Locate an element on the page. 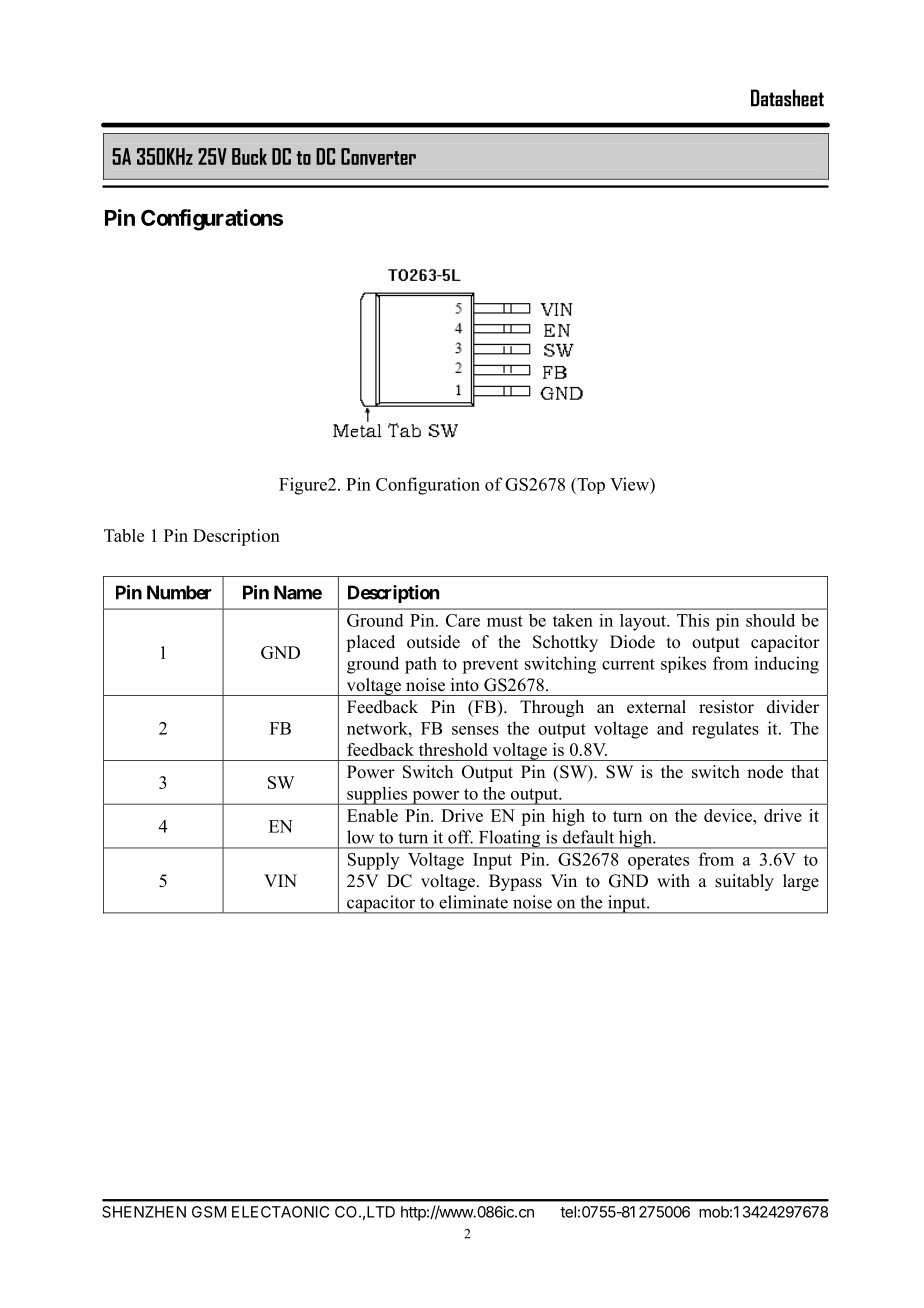  Buck is located at coordinates (249, 156).
